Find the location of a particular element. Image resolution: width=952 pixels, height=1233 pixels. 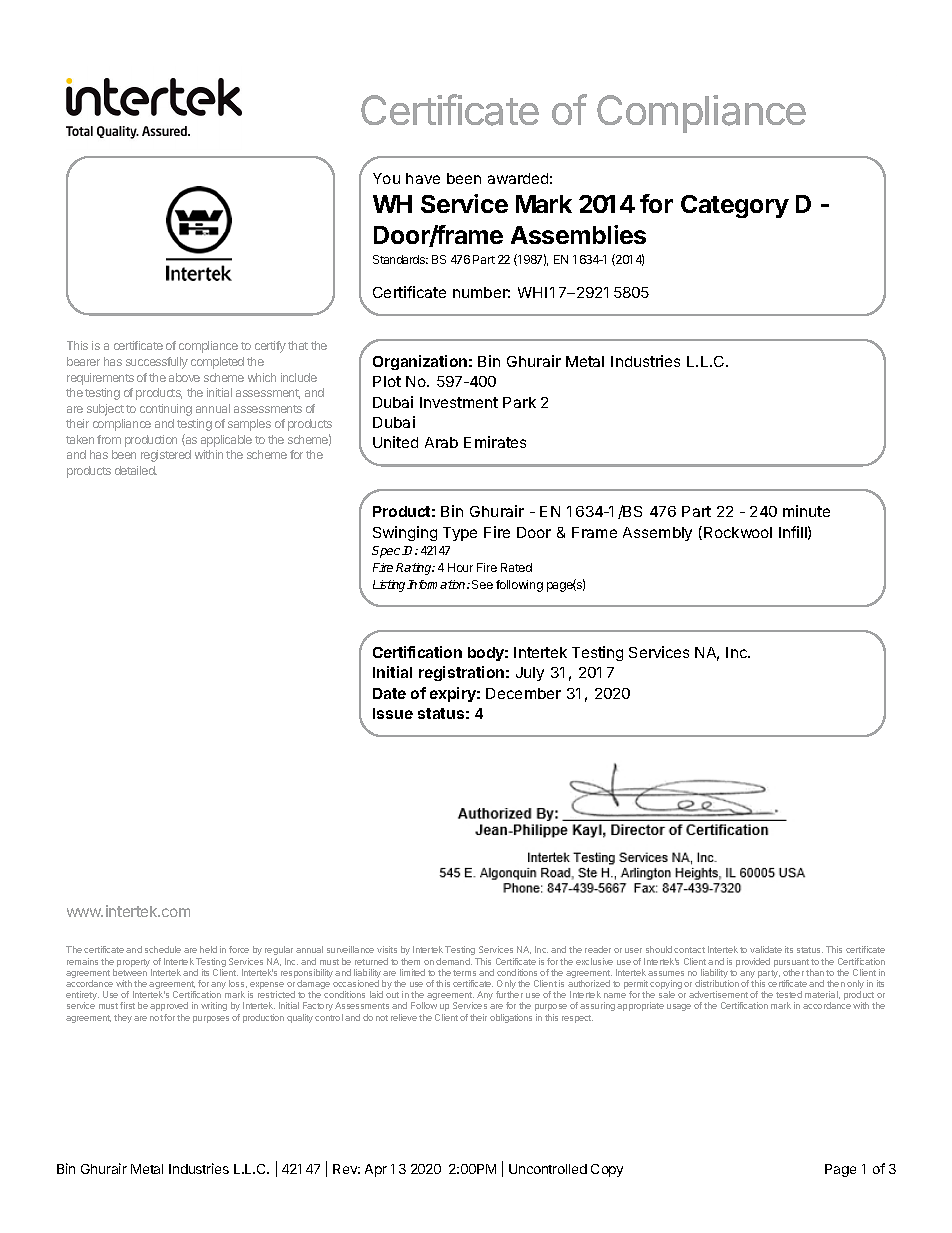

provided is located at coordinates (753, 962).
